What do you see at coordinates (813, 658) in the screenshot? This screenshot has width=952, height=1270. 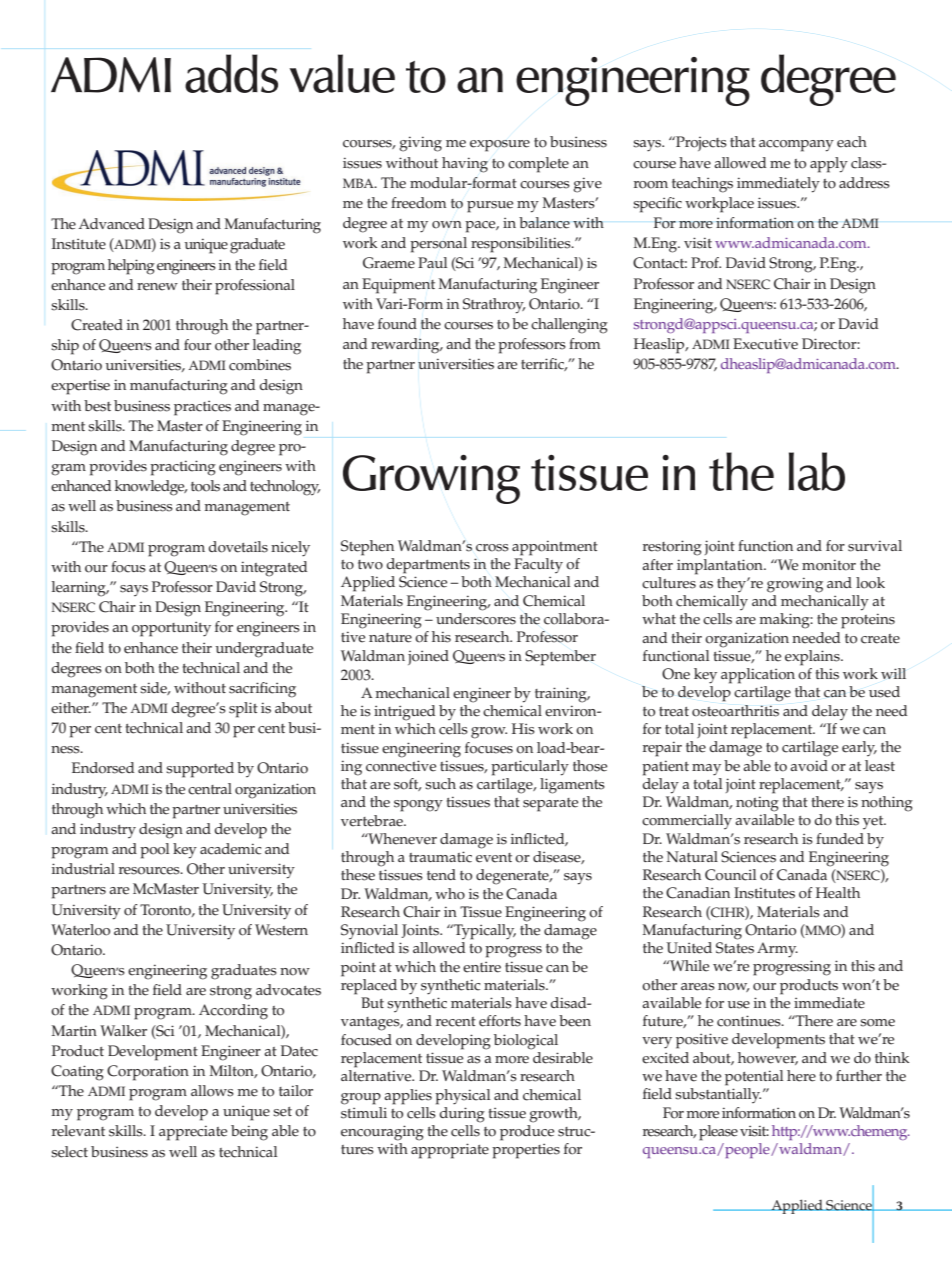 I see `explains` at bounding box center [813, 658].
